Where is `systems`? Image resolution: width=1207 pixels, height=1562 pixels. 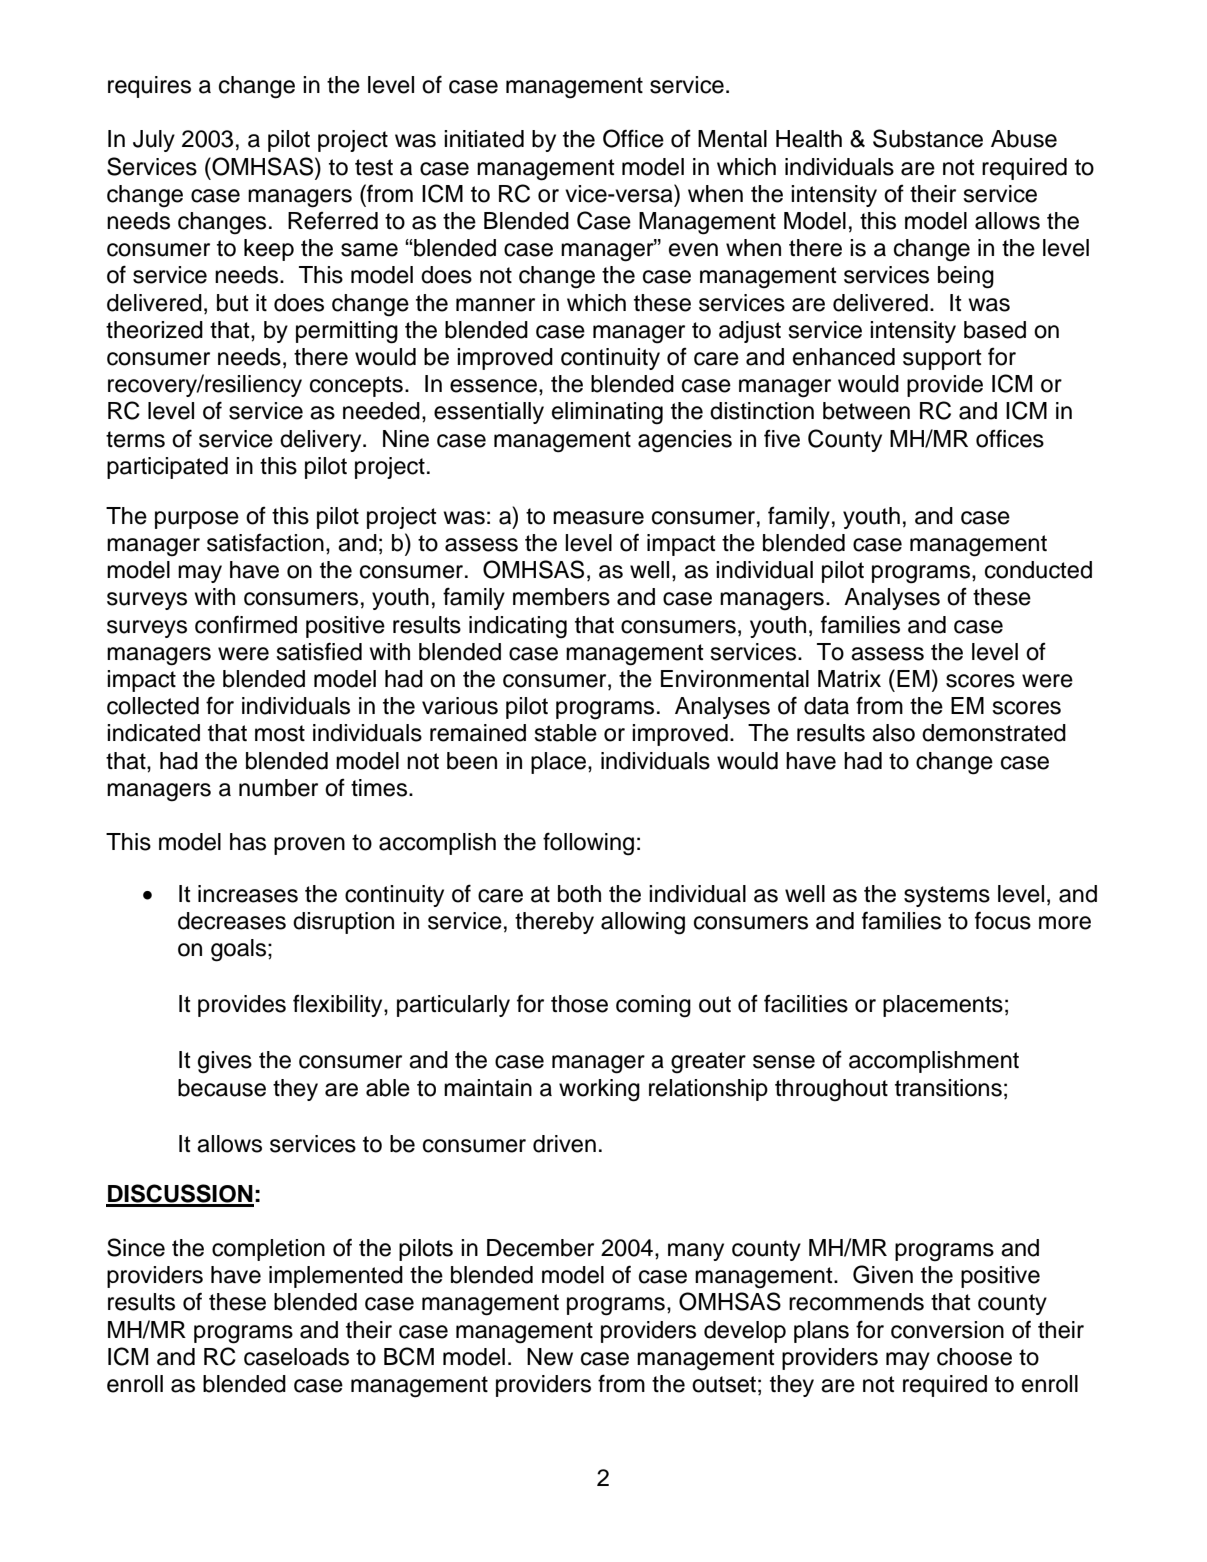
systems is located at coordinates (947, 896).
